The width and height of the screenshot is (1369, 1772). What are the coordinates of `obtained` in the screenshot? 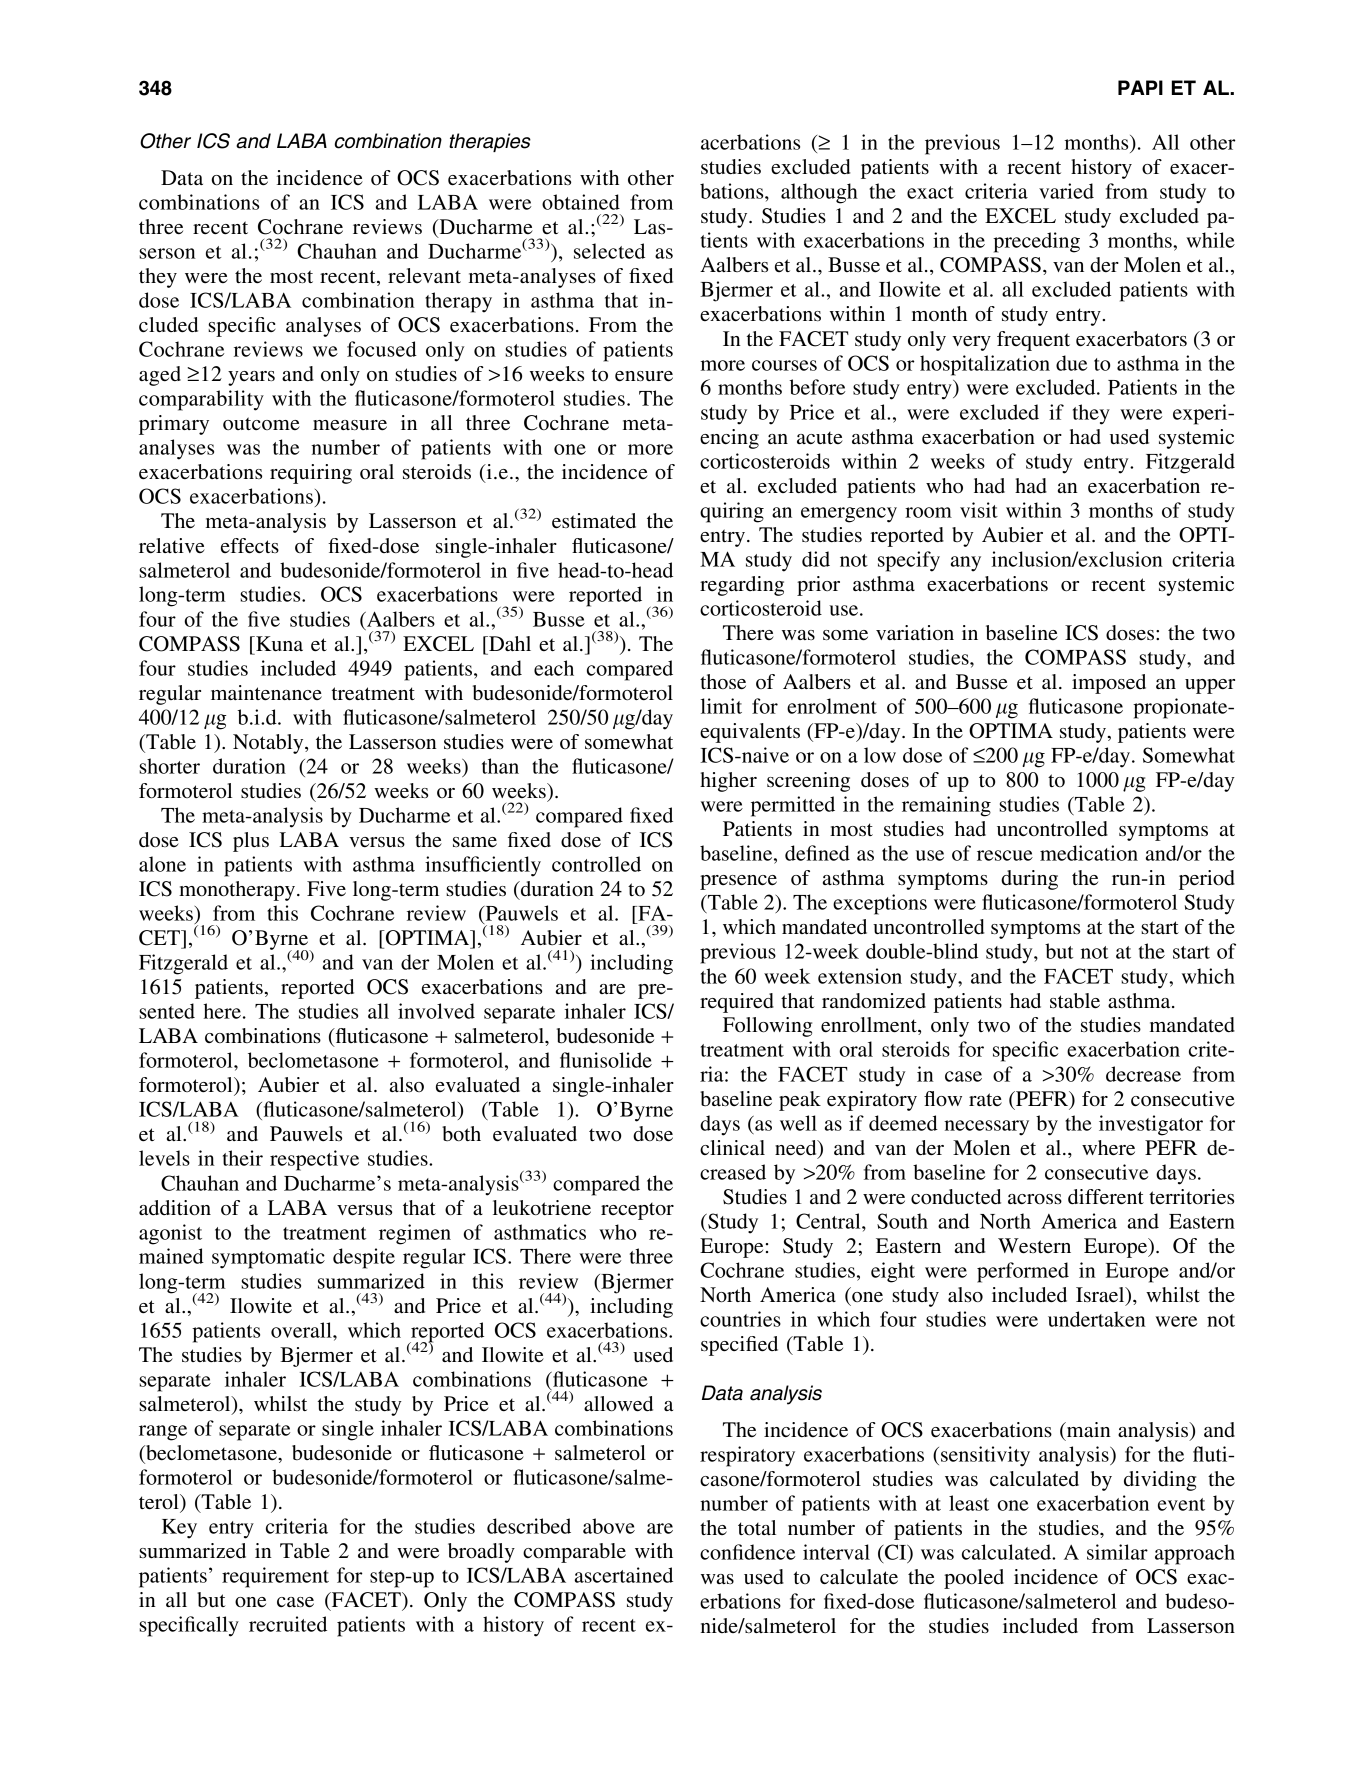 It's located at (581, 202).
